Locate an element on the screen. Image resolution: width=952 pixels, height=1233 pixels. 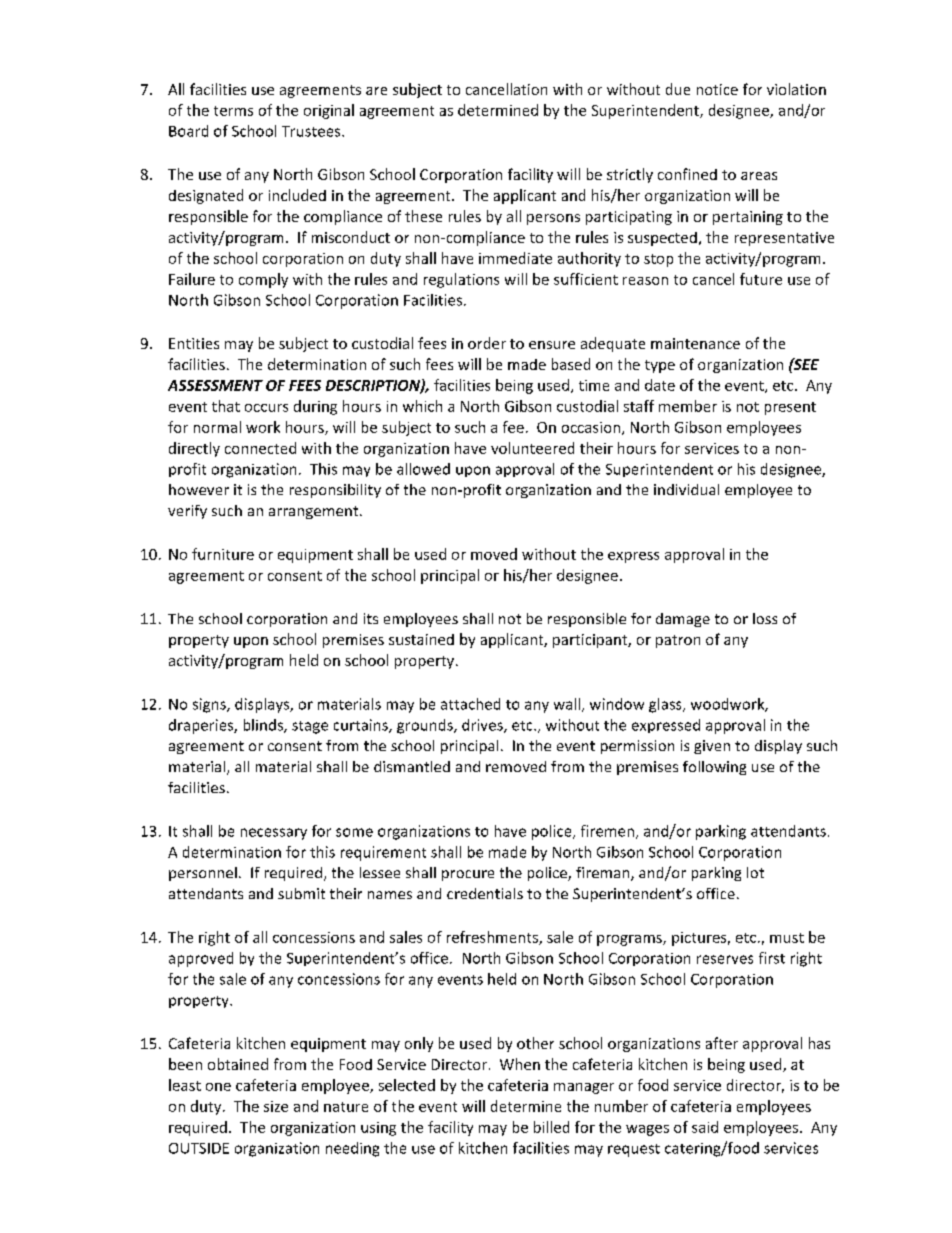
sustained is located at coordinates (421, 639).
